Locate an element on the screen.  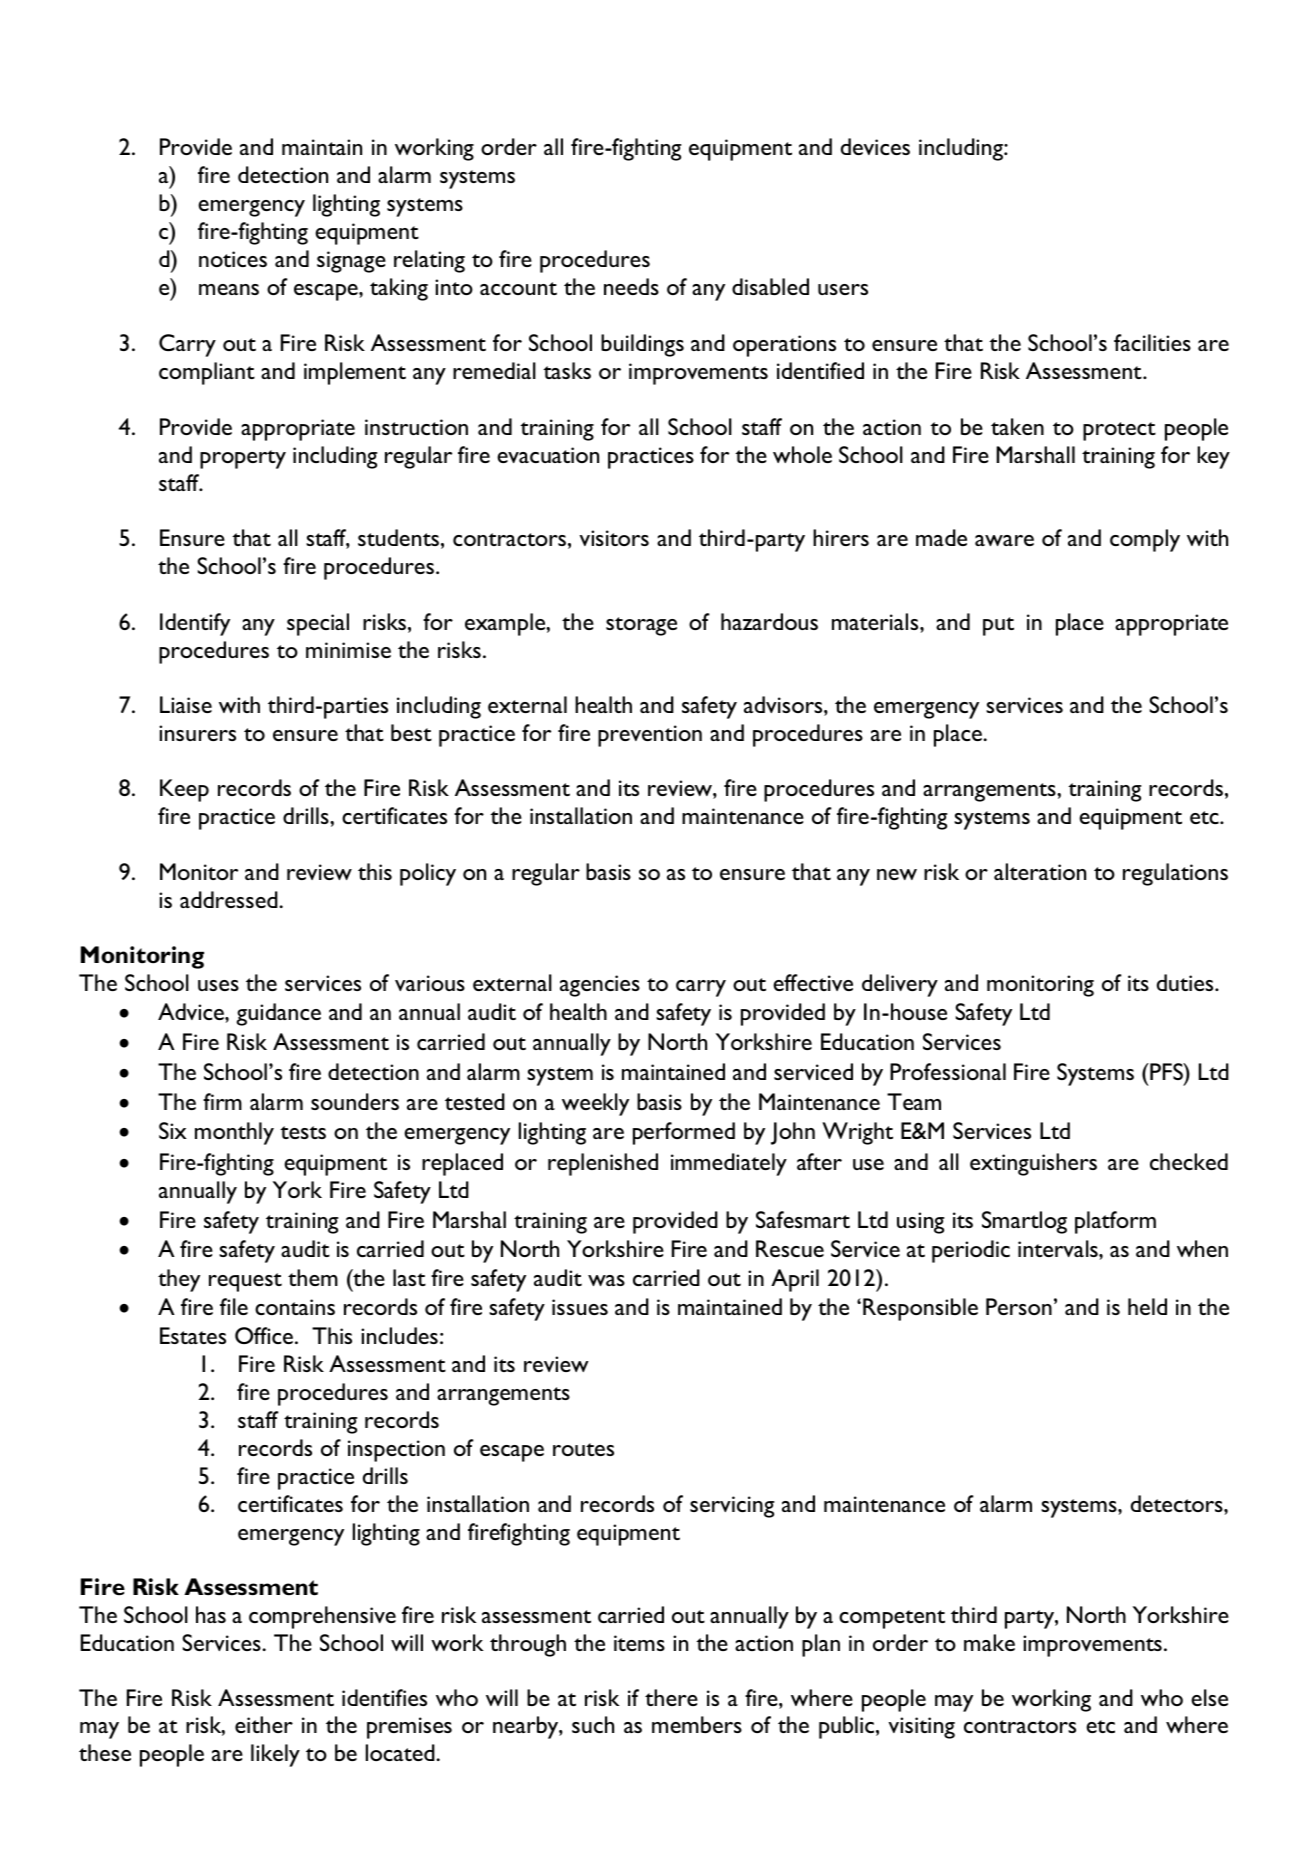
visitors is located at coordinates (614, 538).
